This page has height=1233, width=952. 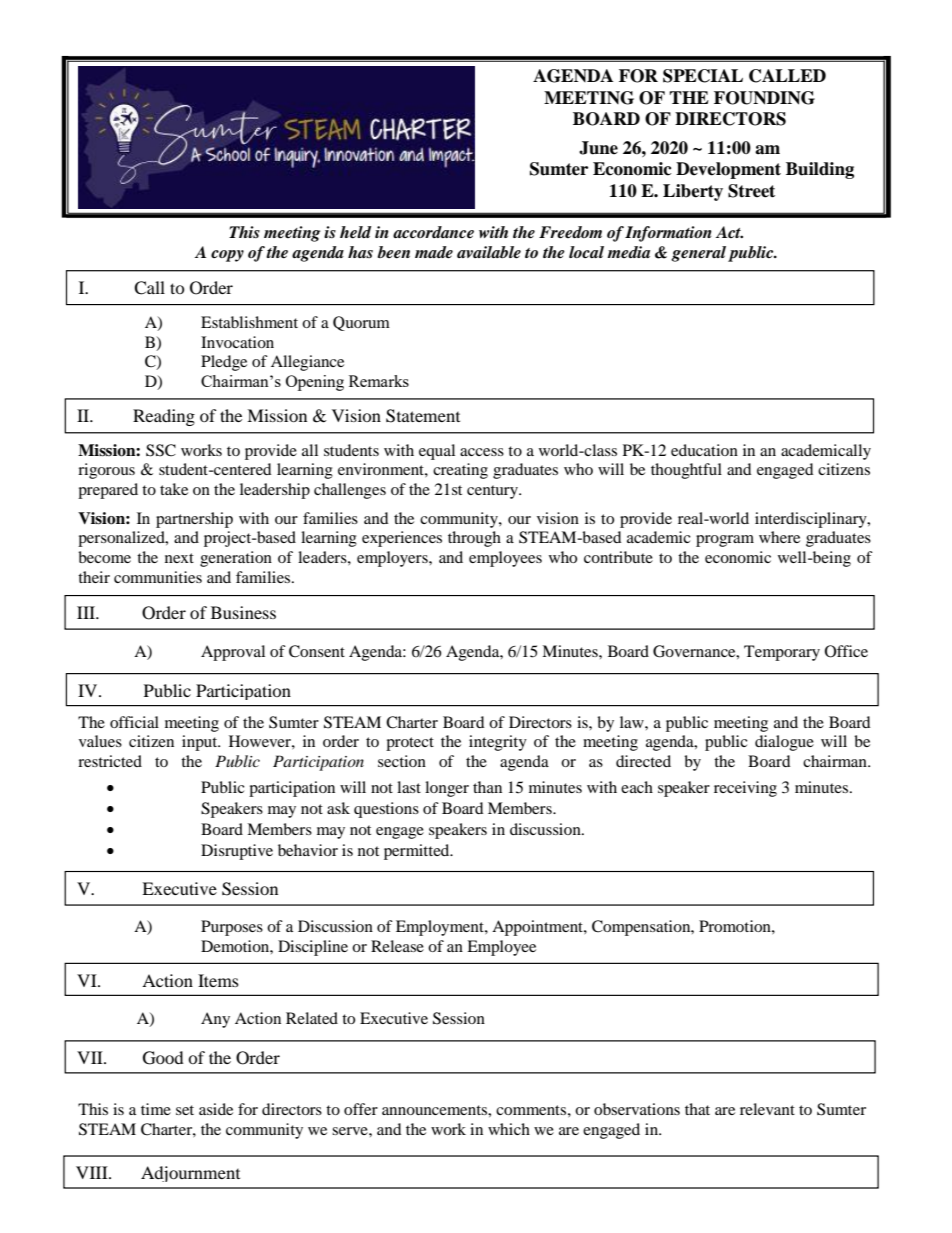 I want to click on receiving, so click(x=745, y=789).
